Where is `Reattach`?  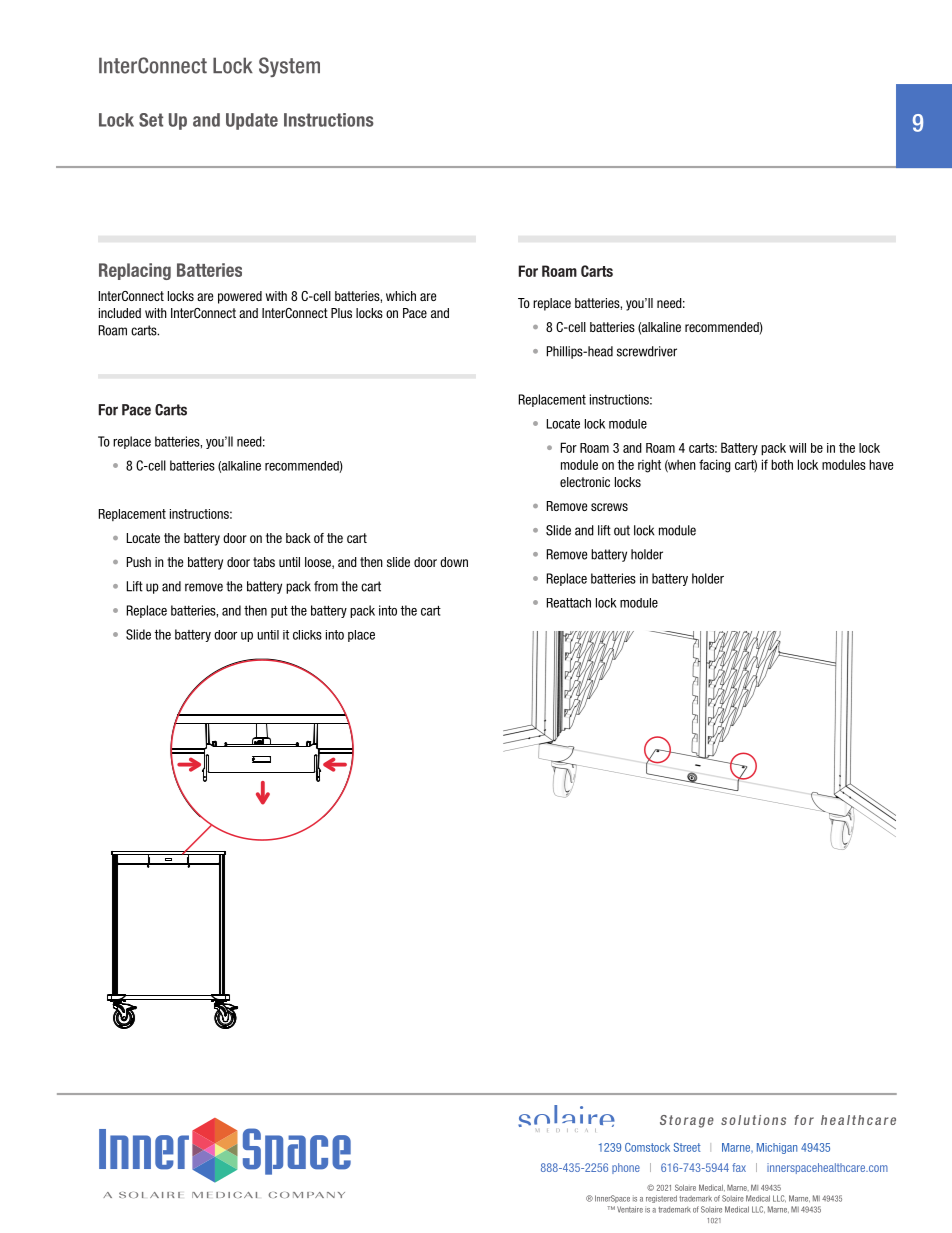 Reattach is located at coordinates (569, 603).
